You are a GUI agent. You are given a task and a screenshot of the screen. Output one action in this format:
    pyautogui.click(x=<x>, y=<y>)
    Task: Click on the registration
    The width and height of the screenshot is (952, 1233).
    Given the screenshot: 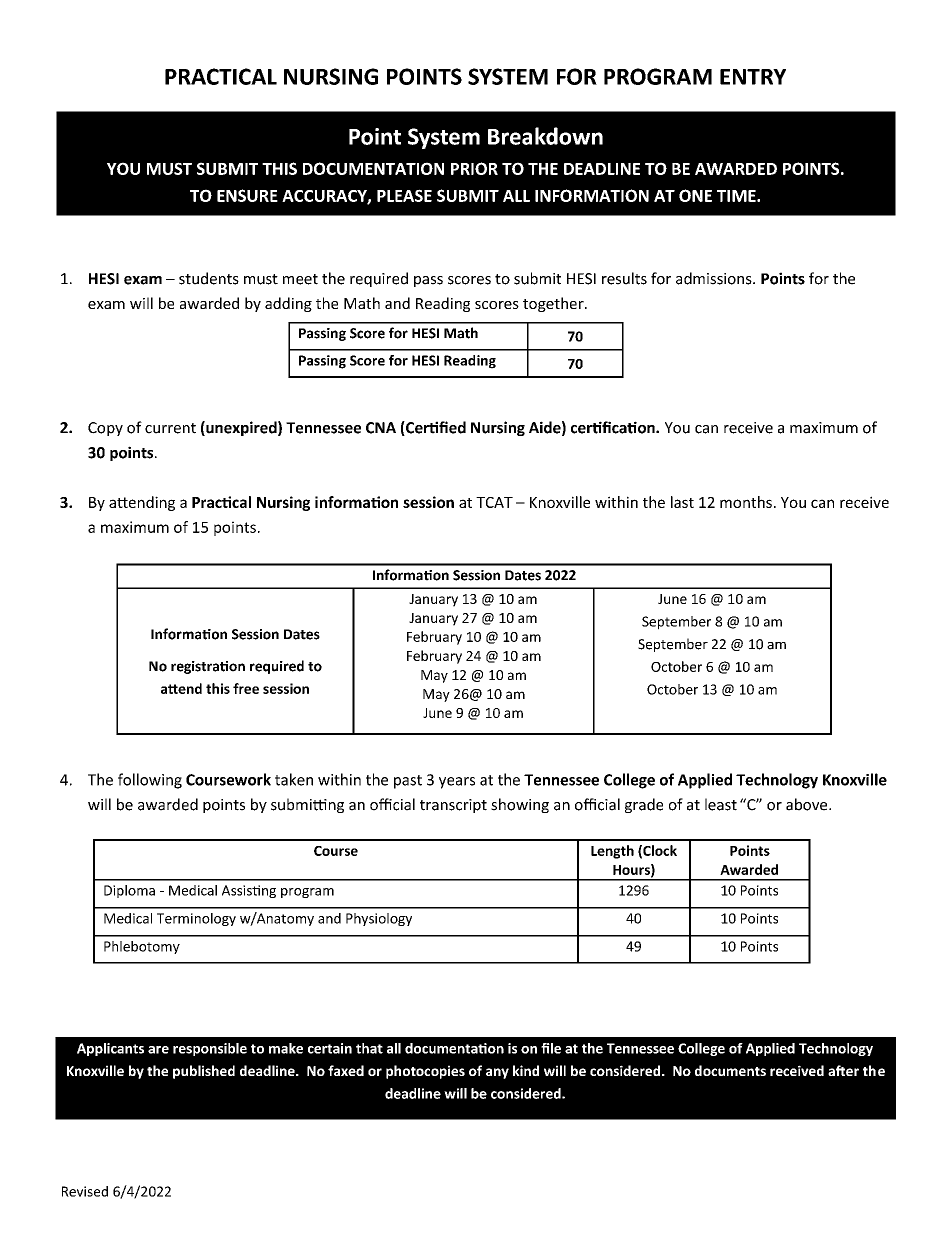 What is the action you would take?
    pyautogui.click(x=208, y=667)
